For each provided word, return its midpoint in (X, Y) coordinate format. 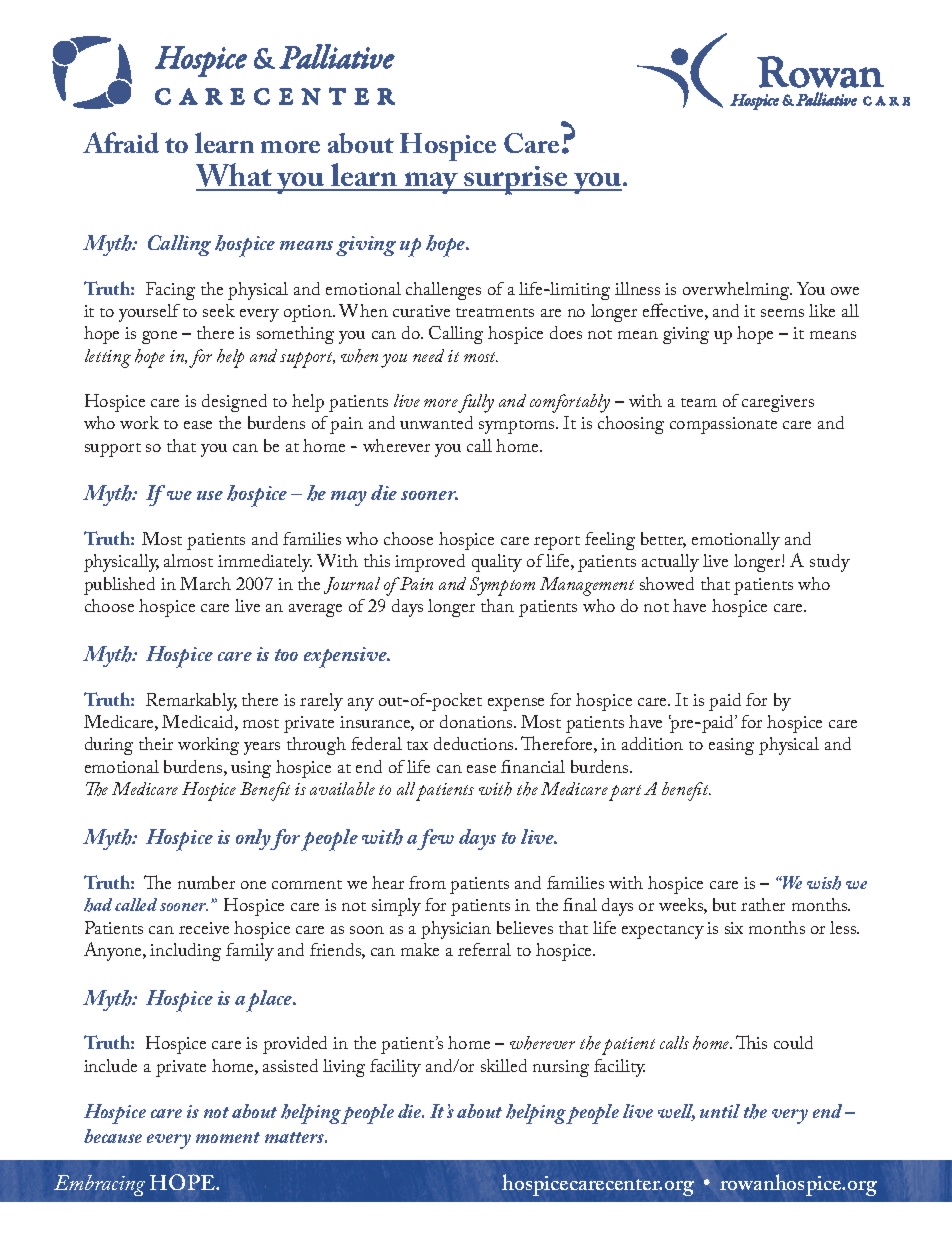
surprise (517, 180)
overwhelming (737, 291)
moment (228, 1137)
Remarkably (191, 702)
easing (731, 746)
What (235, 176)
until (720, 1111)
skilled (504, 1065)
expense (516, 704)
